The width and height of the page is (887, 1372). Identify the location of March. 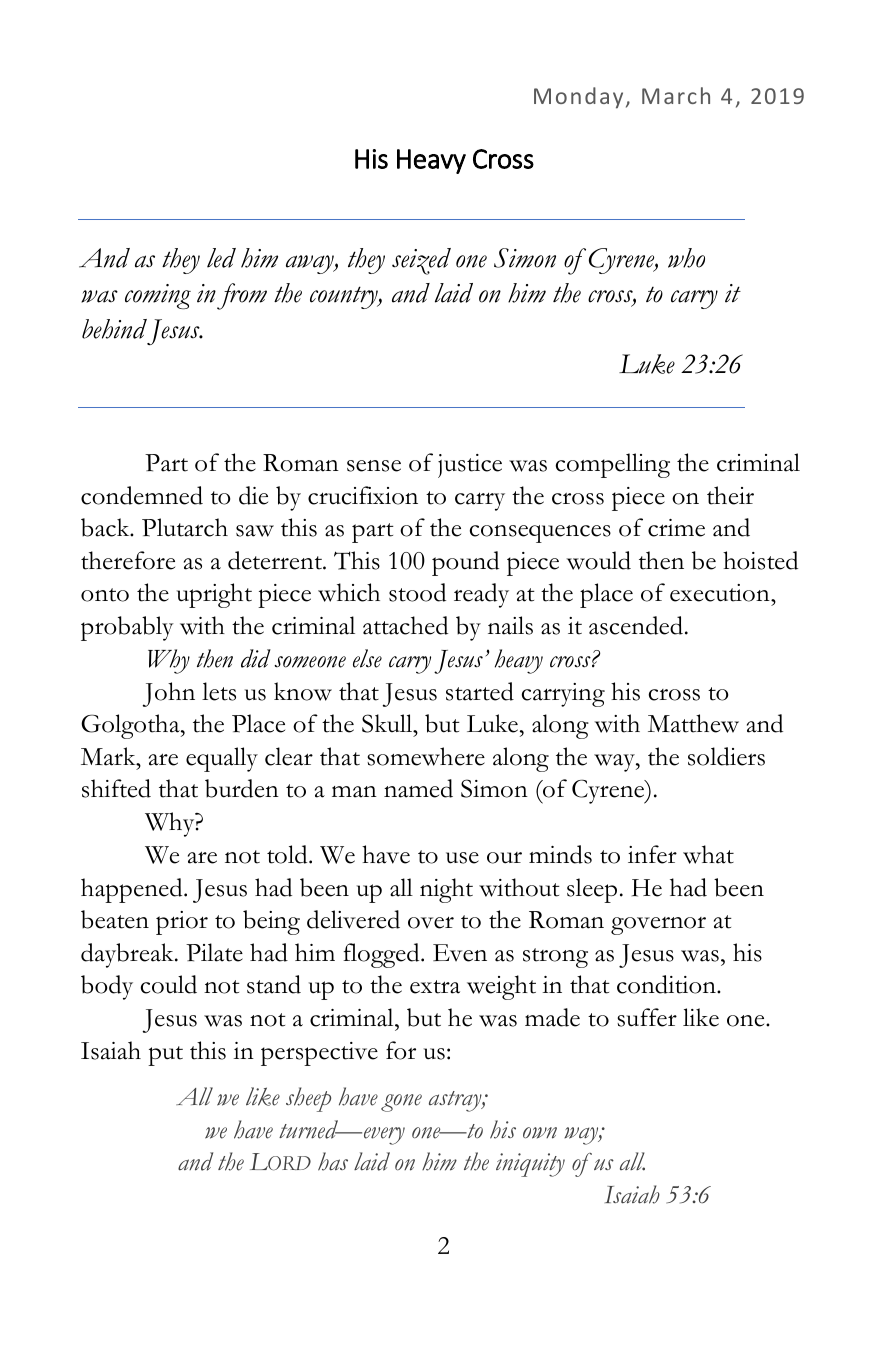
(676, 95).
